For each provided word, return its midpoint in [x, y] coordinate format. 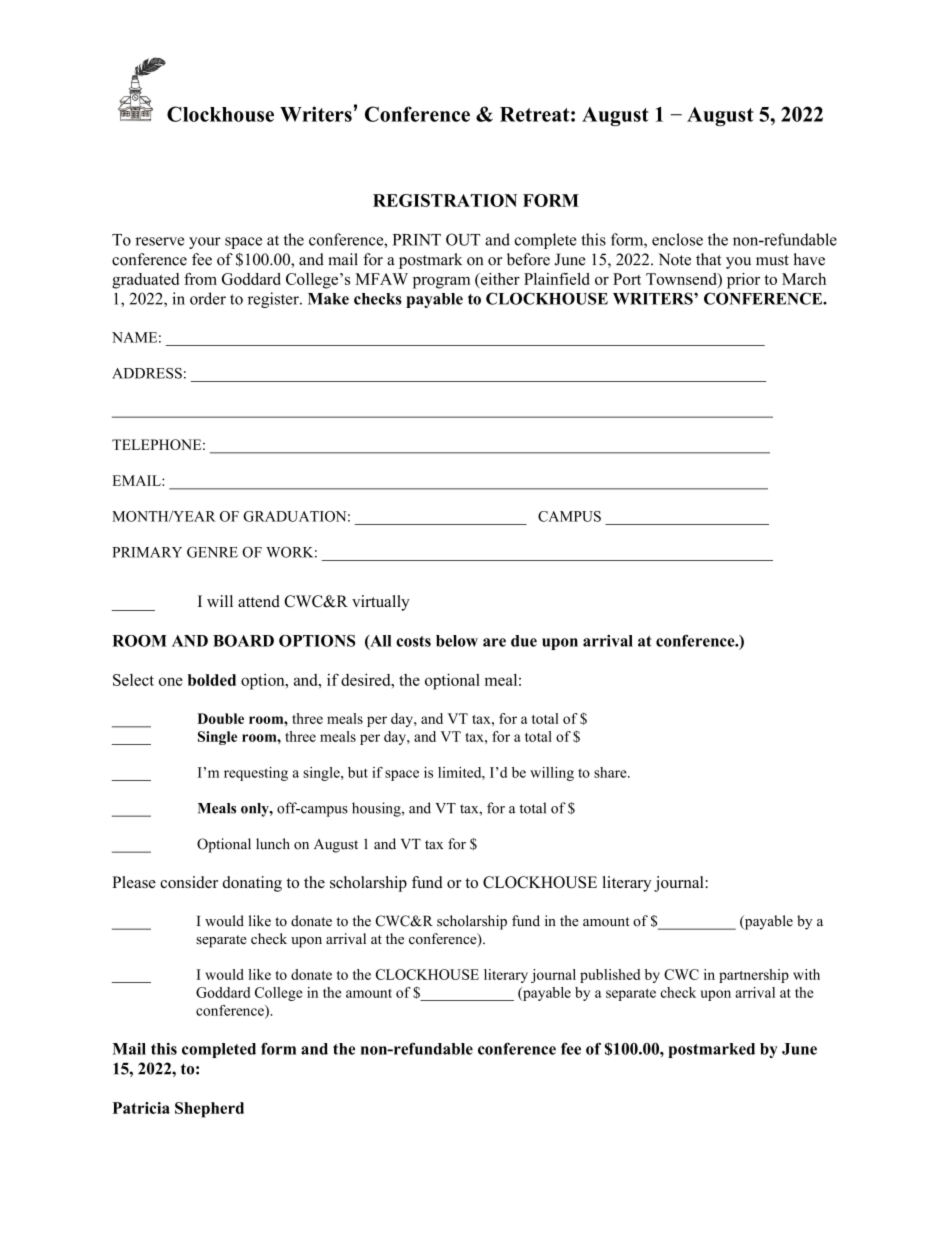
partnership [754, 976]
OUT [463, 239]
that [708, 259]
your [205, 243]
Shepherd [209, 1110]
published [610, 976]
